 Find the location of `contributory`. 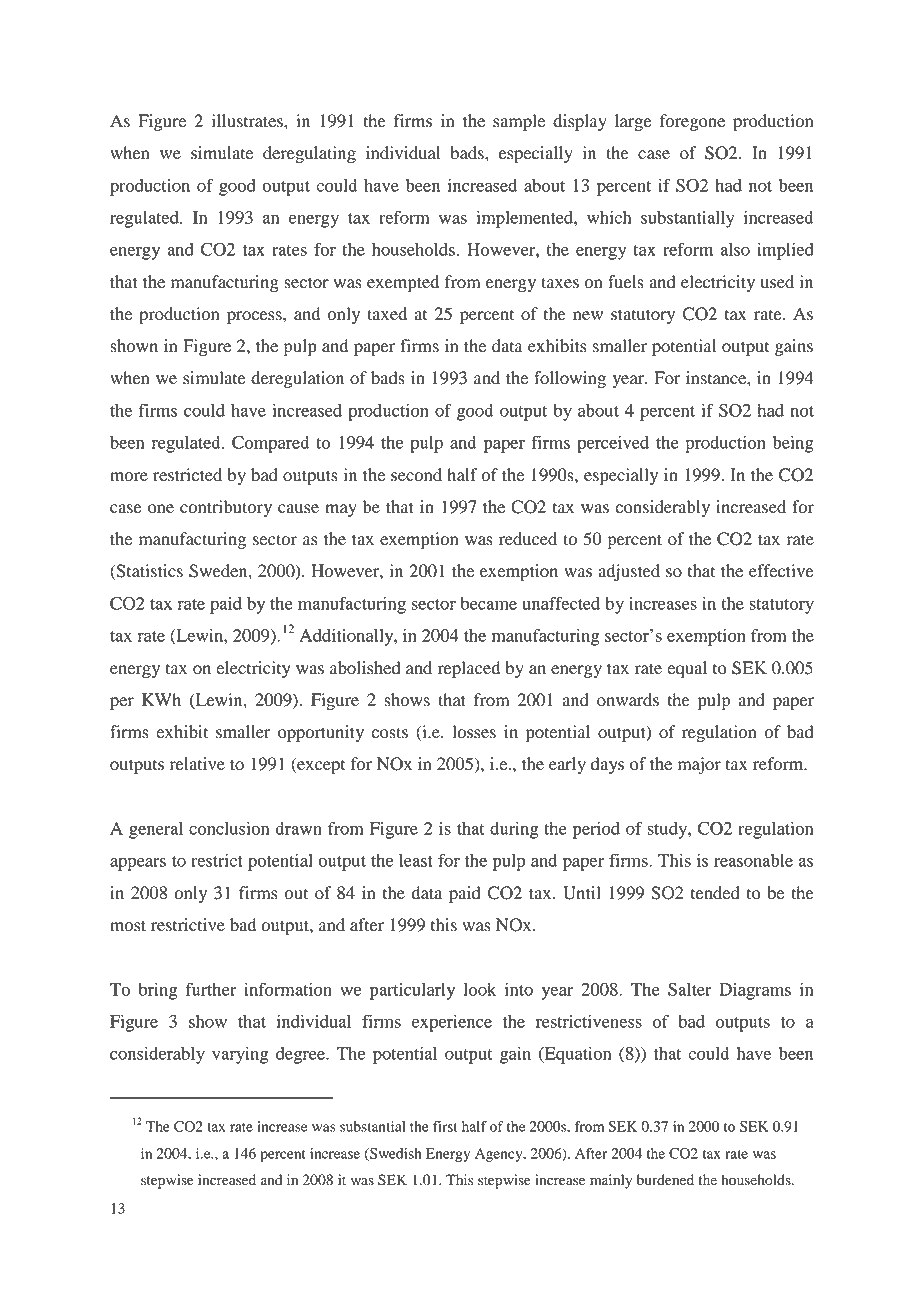

contributory is located at coordinates (226, 508).
